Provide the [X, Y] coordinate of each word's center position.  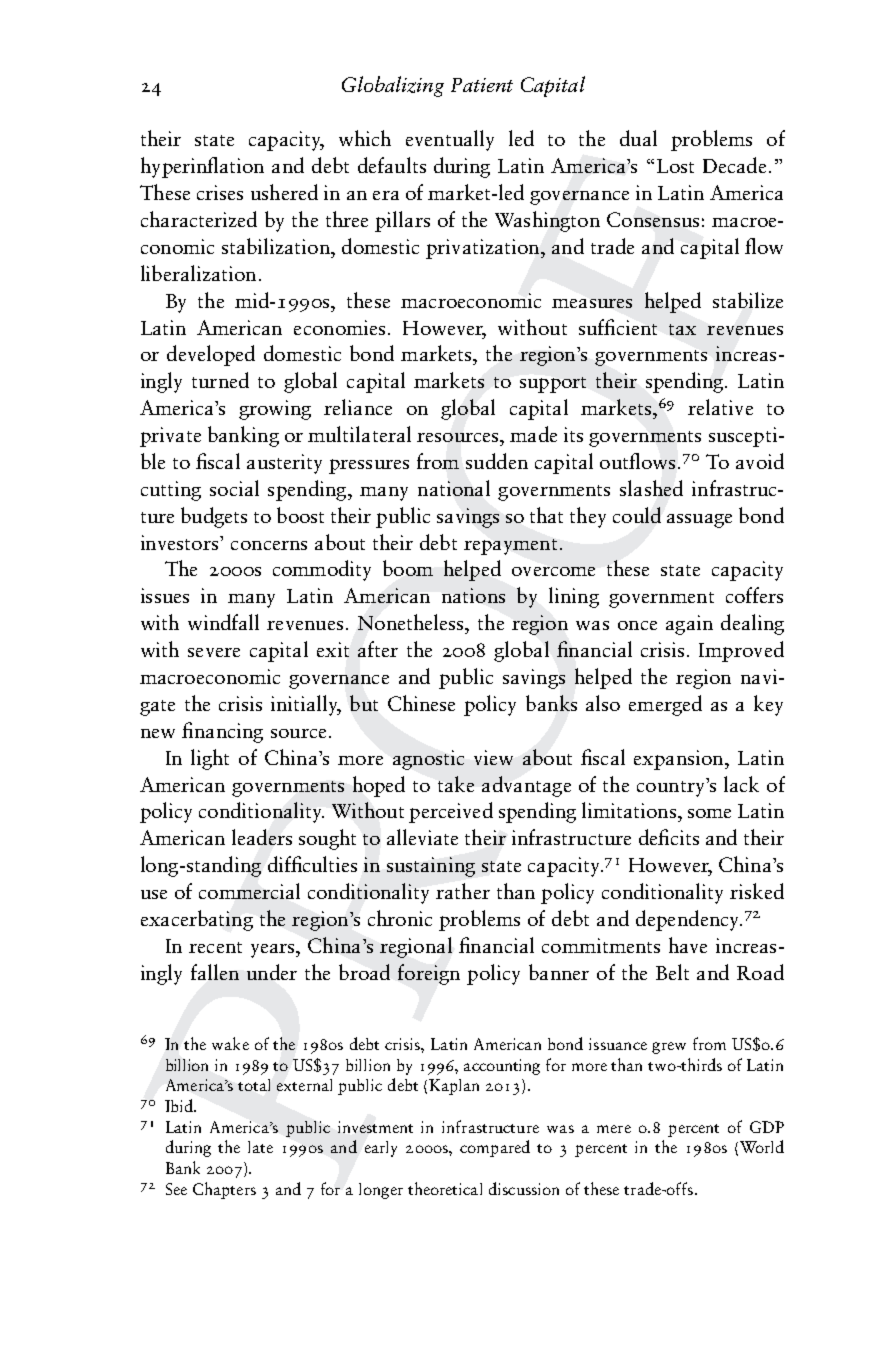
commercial [249, 891]
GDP [767, 1127]
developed [211, 355]
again [689, 625]
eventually [450, 140]
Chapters [224, 1190]
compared [495, 1148]
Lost [675, 166]
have [688, 945]
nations [473, 595]
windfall [223, 622]
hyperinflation [202, 167]
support [553, 385]
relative [720, 407]
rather [463, 891]
